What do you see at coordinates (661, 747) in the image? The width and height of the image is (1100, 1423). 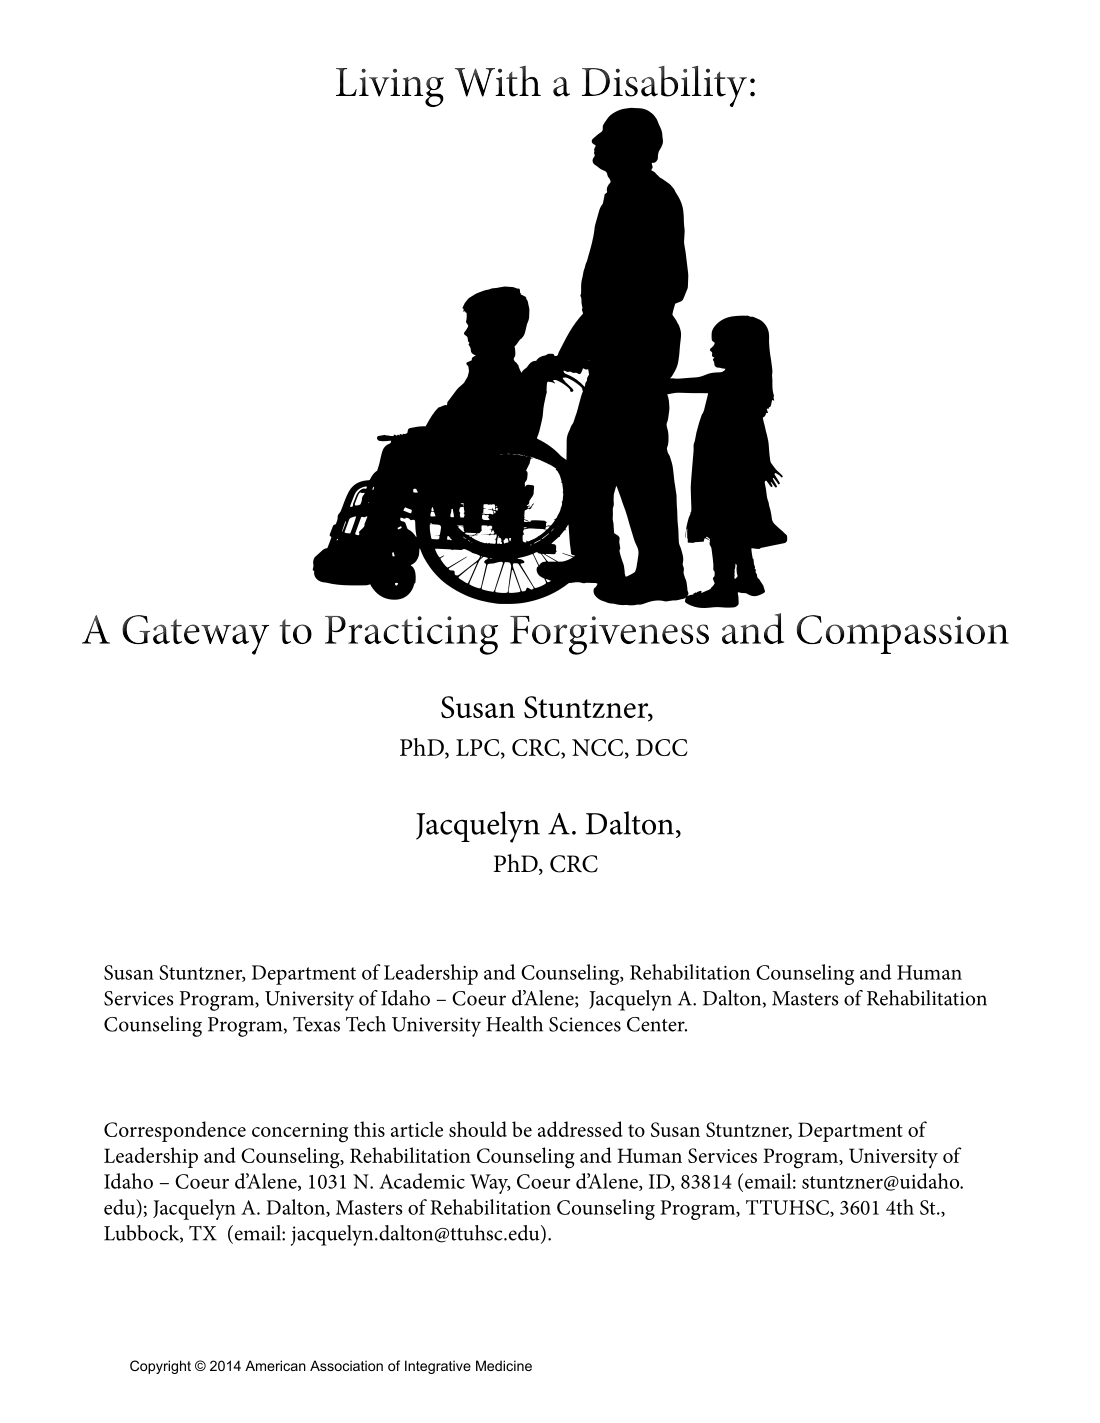 I see `DCC` at bounding box center [661, 747].
